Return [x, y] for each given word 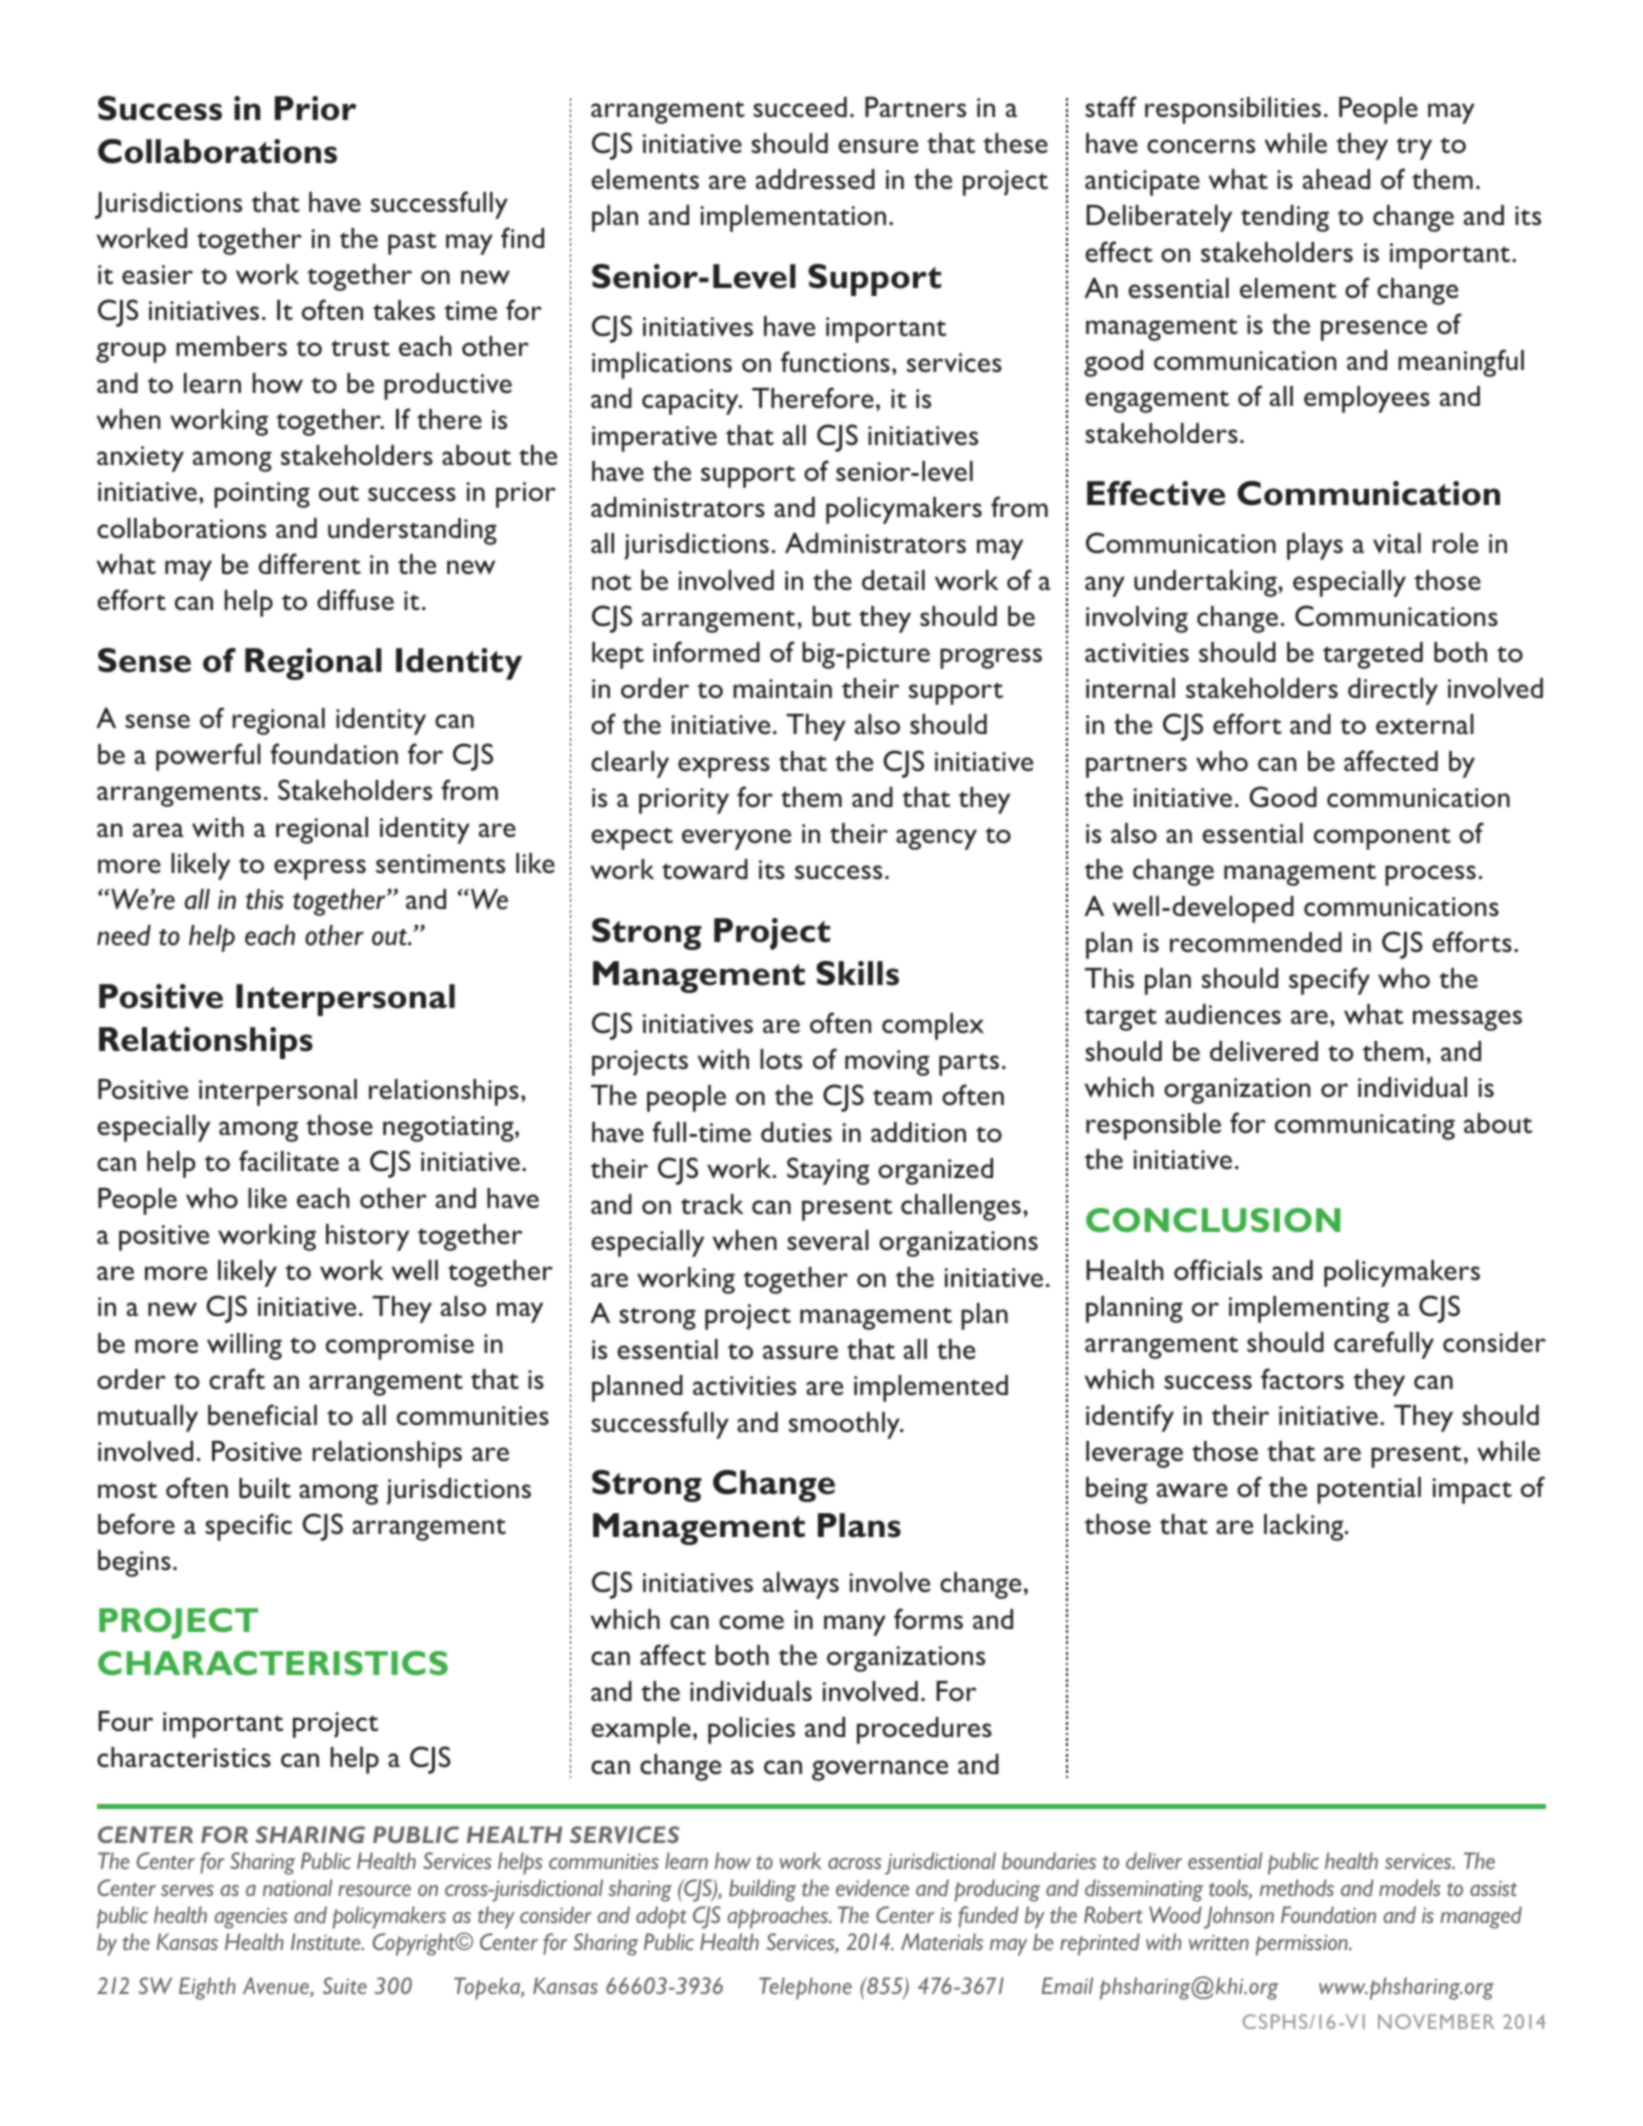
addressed [815, 179]
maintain [782, 688]
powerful [208, 757]
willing [244, 1346]
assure [800, 1352]
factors [1302, 1378]
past [412, 243]
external [1425, 724]
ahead [1336, 179]
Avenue [277, 1987]
